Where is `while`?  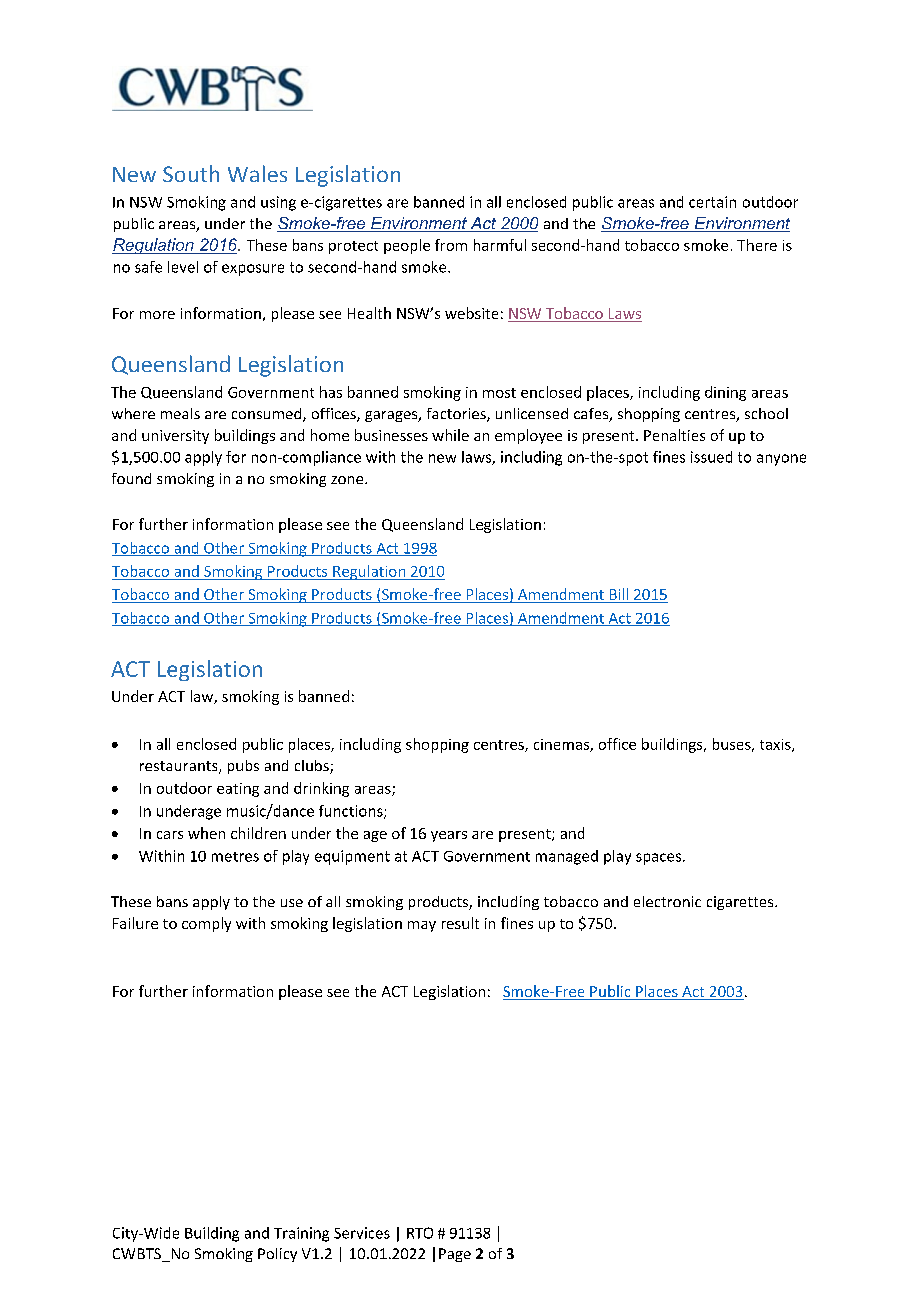 while is located at coordinates (450, 435).
